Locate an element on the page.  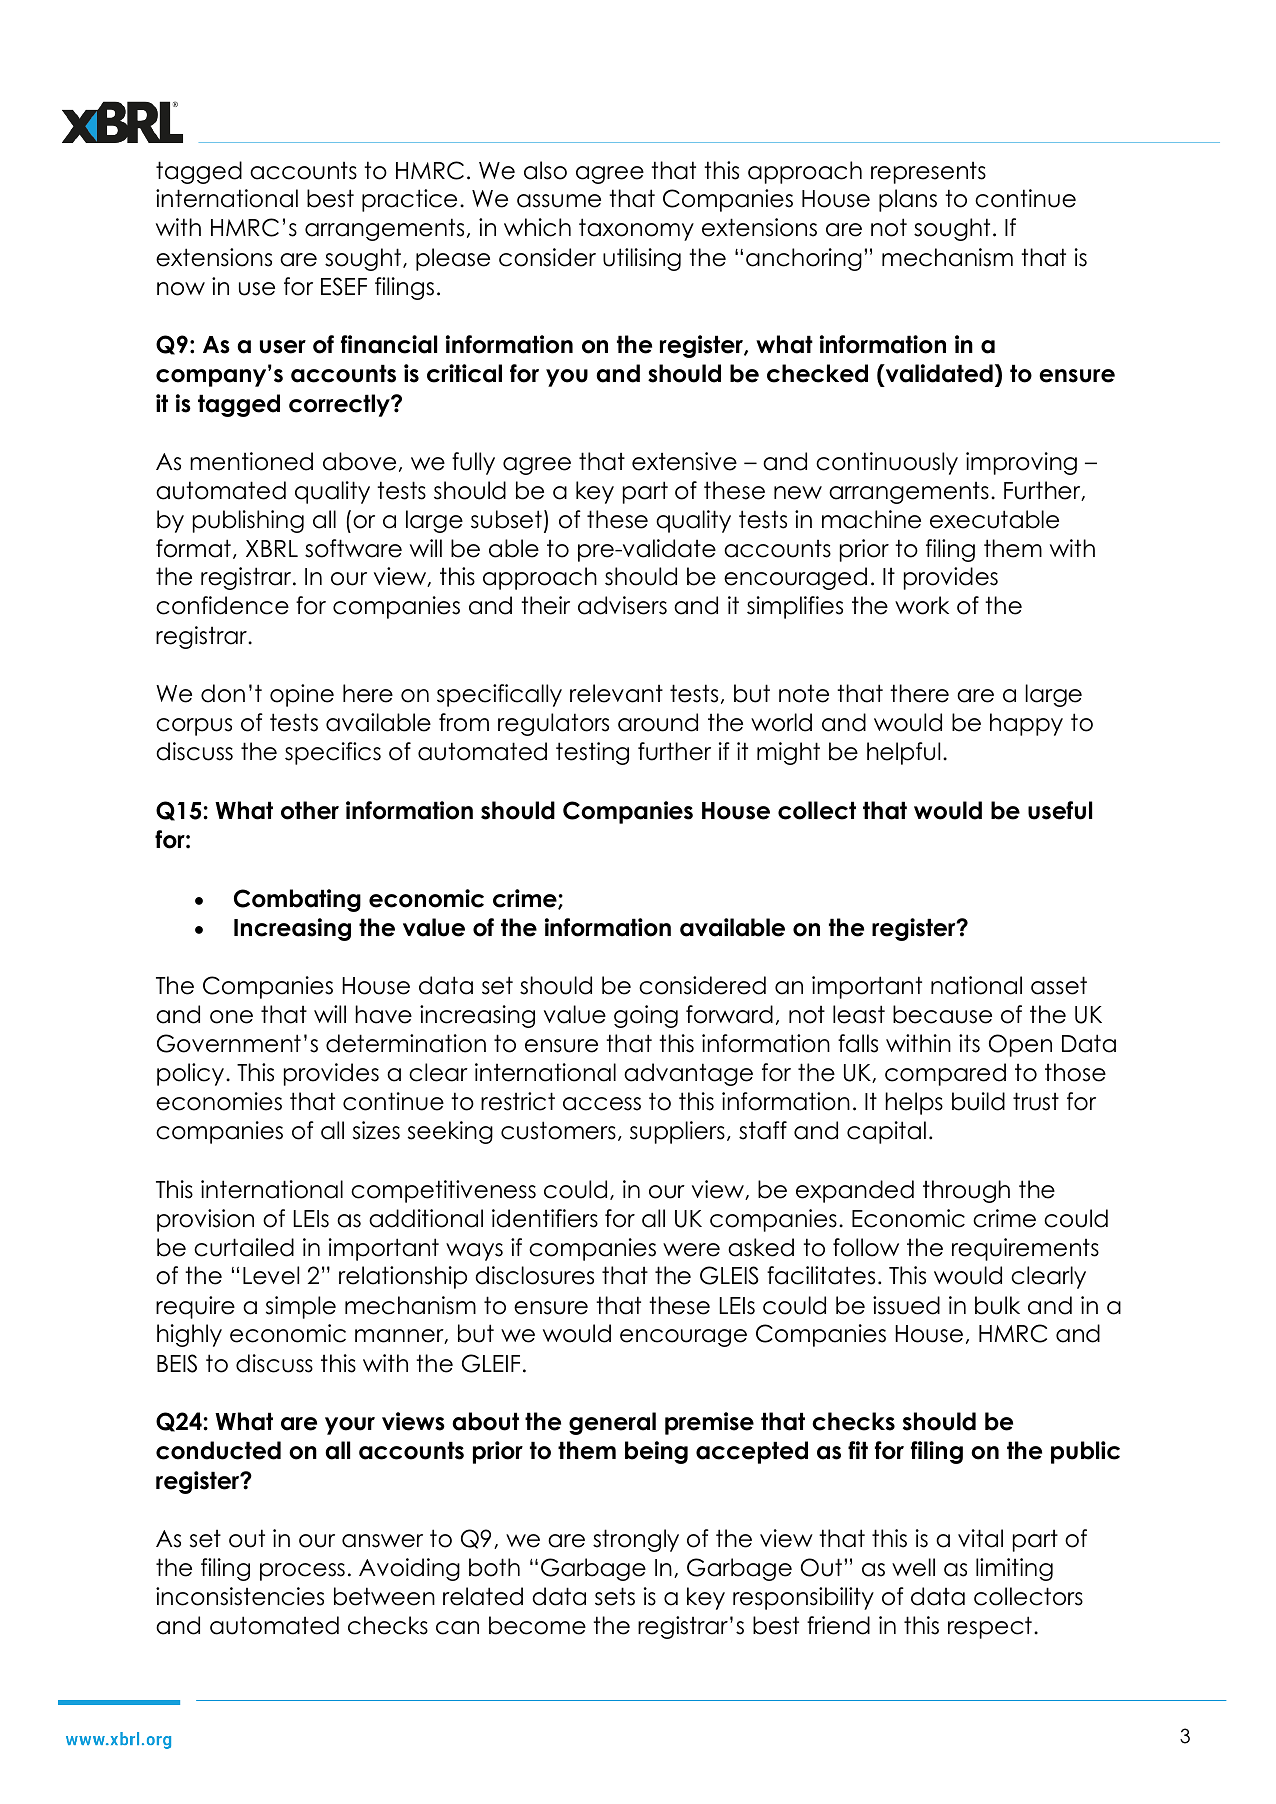
relevant is located at coordinates (616, 693).
